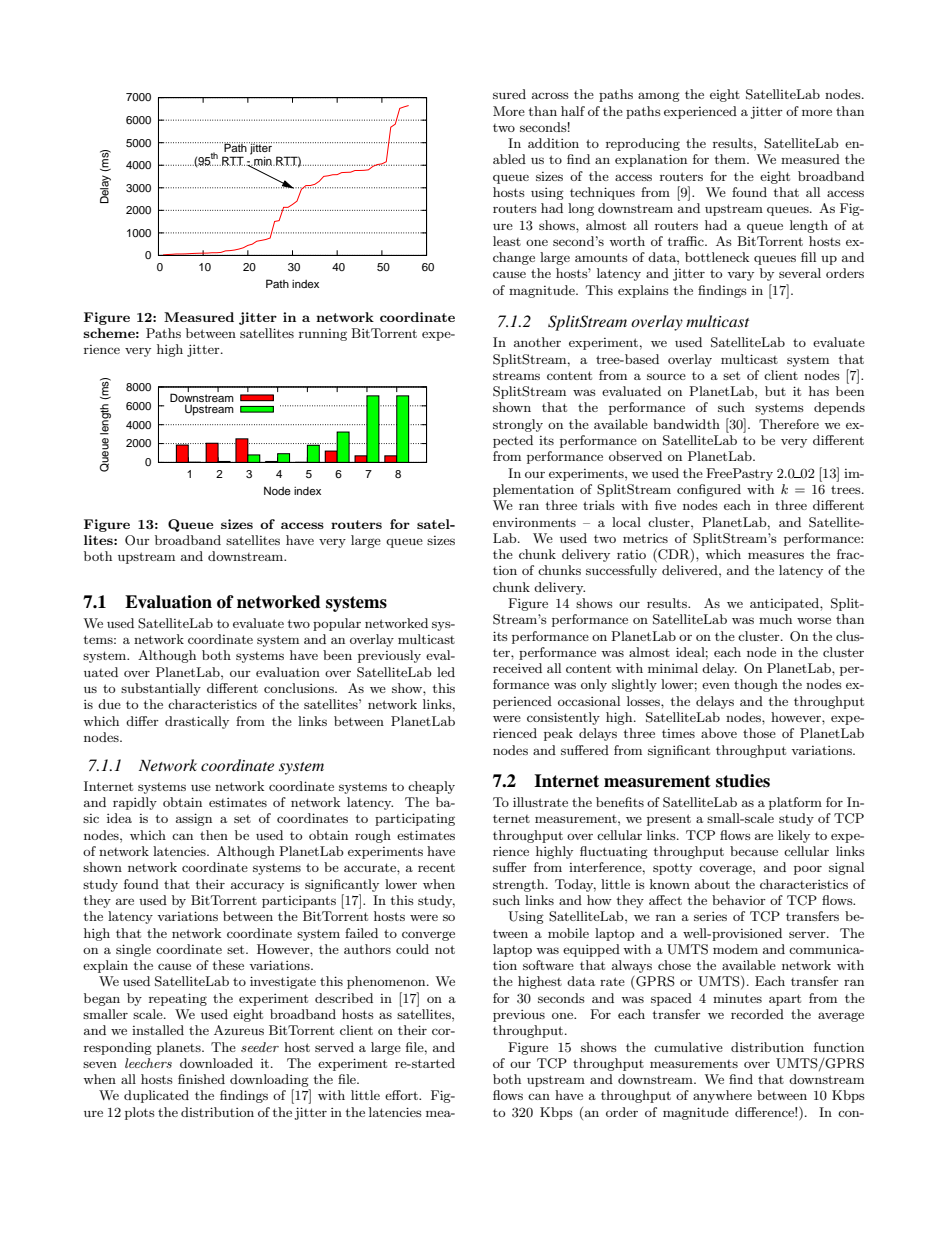 Image resolution: width=952 pixels, height=1233 pixels. Describe the element at coordinates (794, 836) in the document. I see `likely` at that location.
